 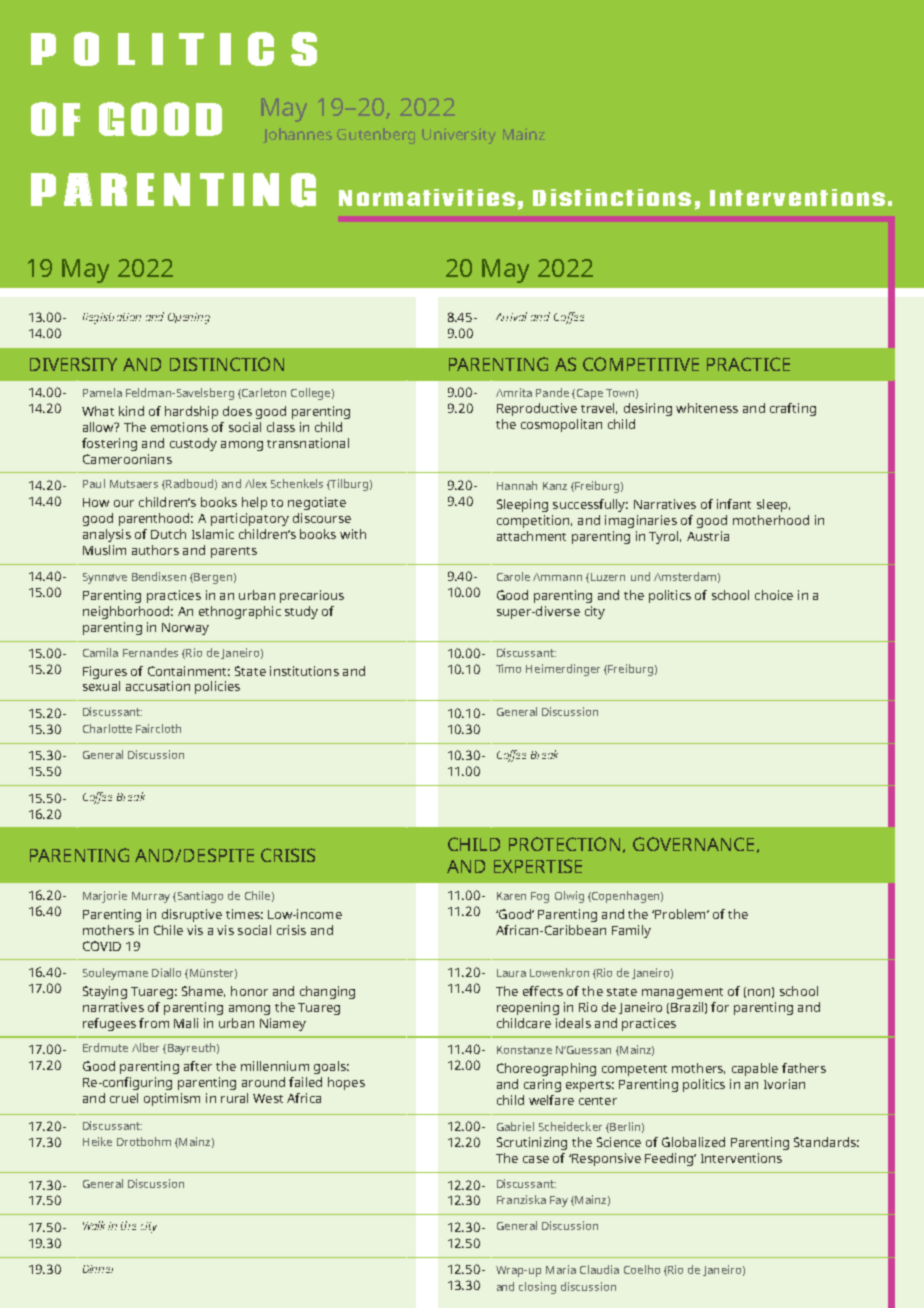 What do you see at coordinates (641, 364) in the document?
I see `COMPETITIVE` at bounding box center [641, 364].
